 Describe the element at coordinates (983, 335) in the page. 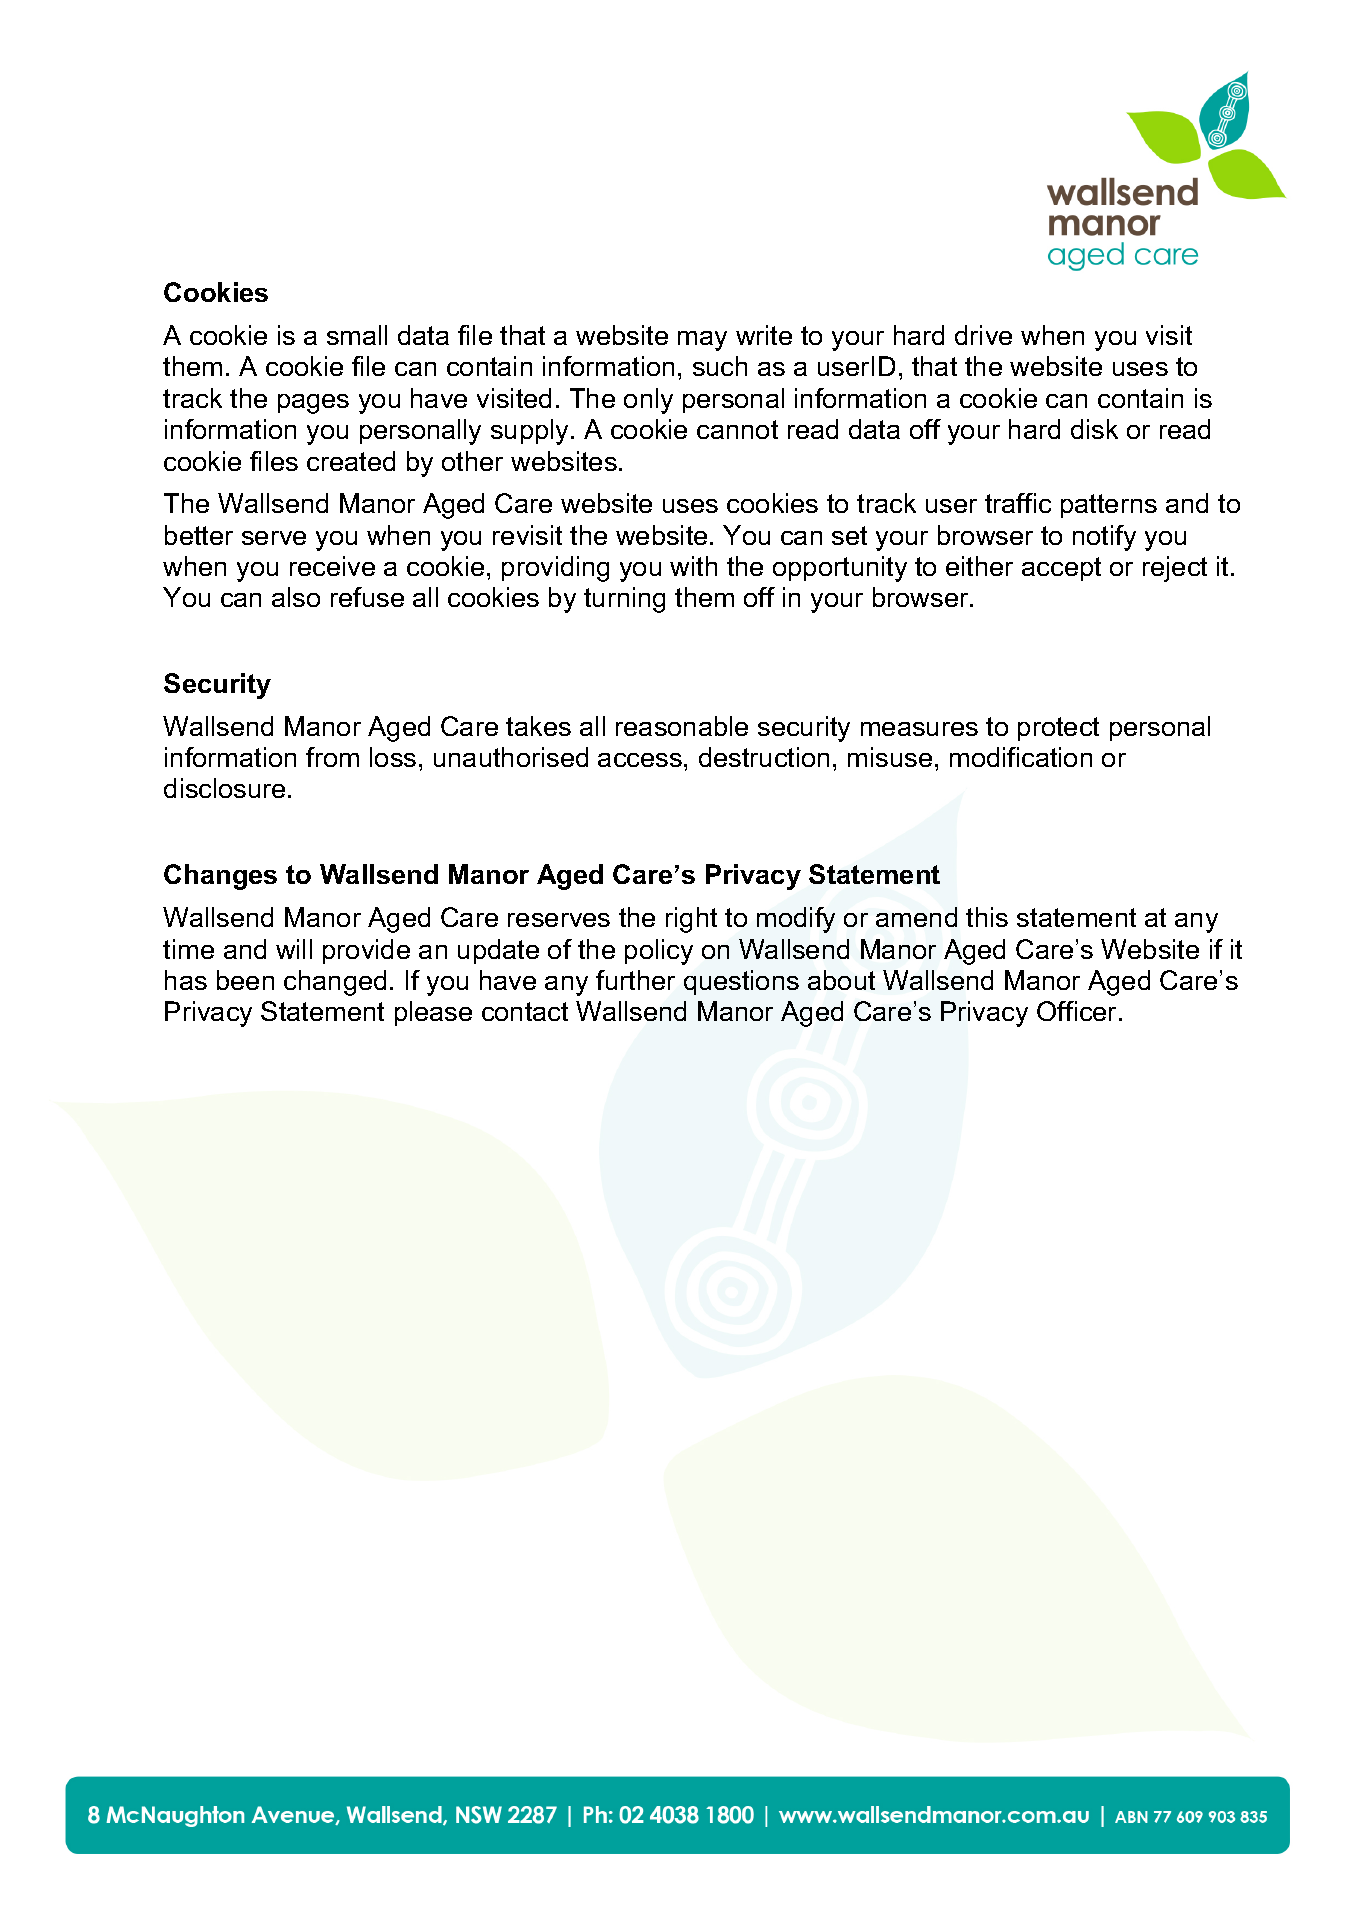

I see `drive` at that location.
